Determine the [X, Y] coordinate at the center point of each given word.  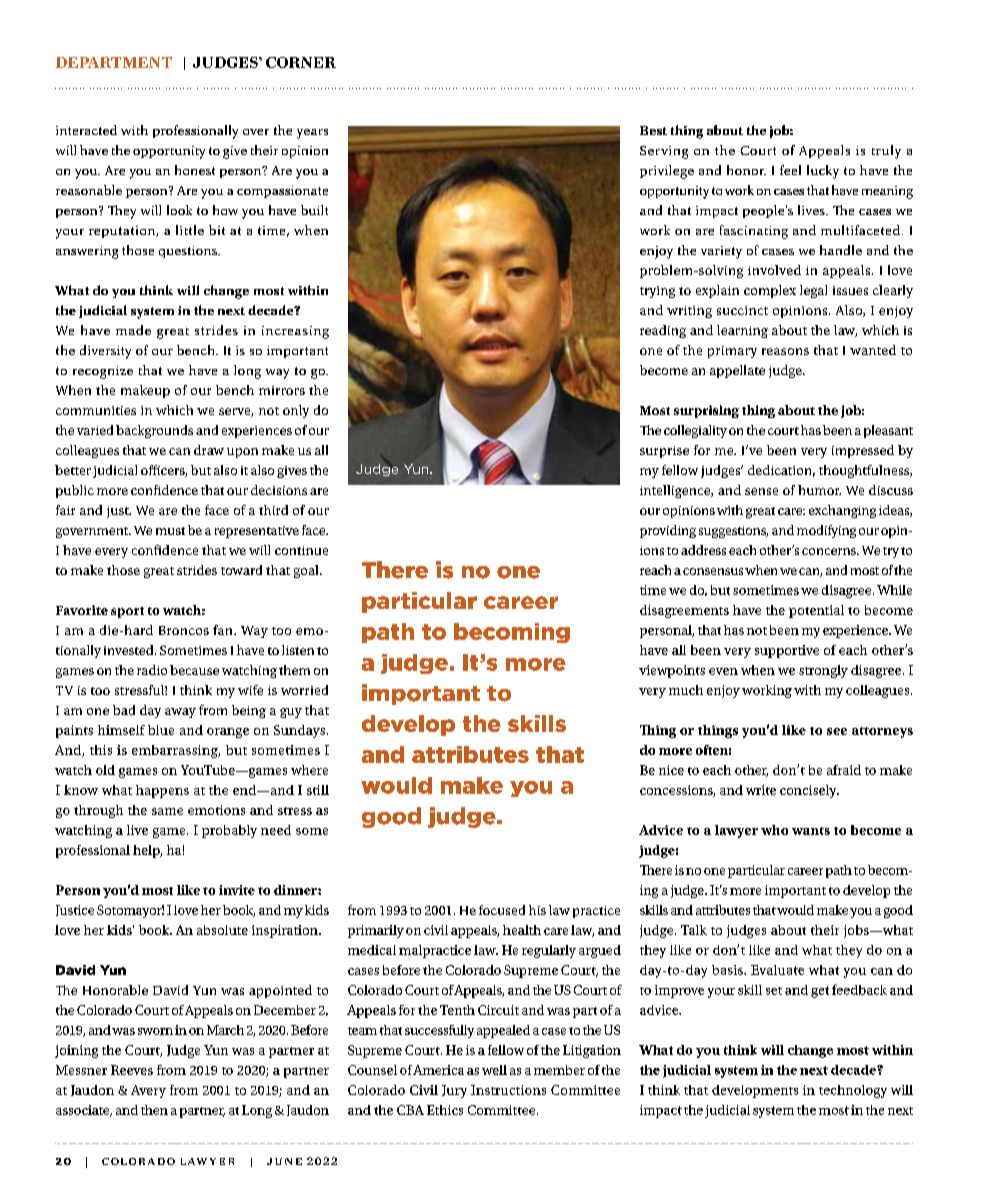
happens [162, 791]
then [154, 1110]
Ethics [445, 1110]
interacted [86, 130]
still [318, 790]
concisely [809, 791]
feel [790, 170]
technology [853, 1091]
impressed [863, 451]
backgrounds [154, 431]
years [312, 134]
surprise [664, 452]
